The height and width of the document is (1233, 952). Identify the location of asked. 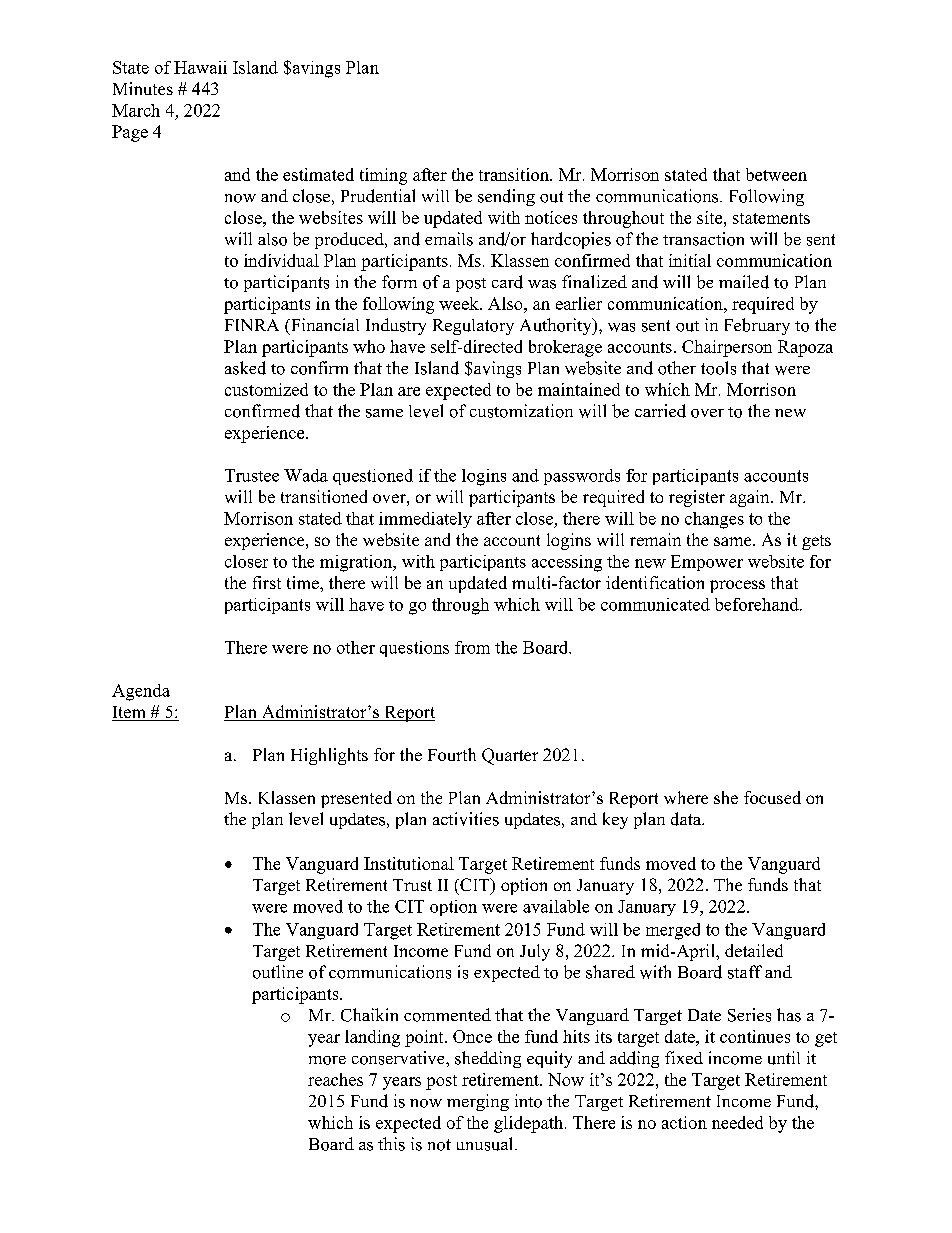
(245, 368).
